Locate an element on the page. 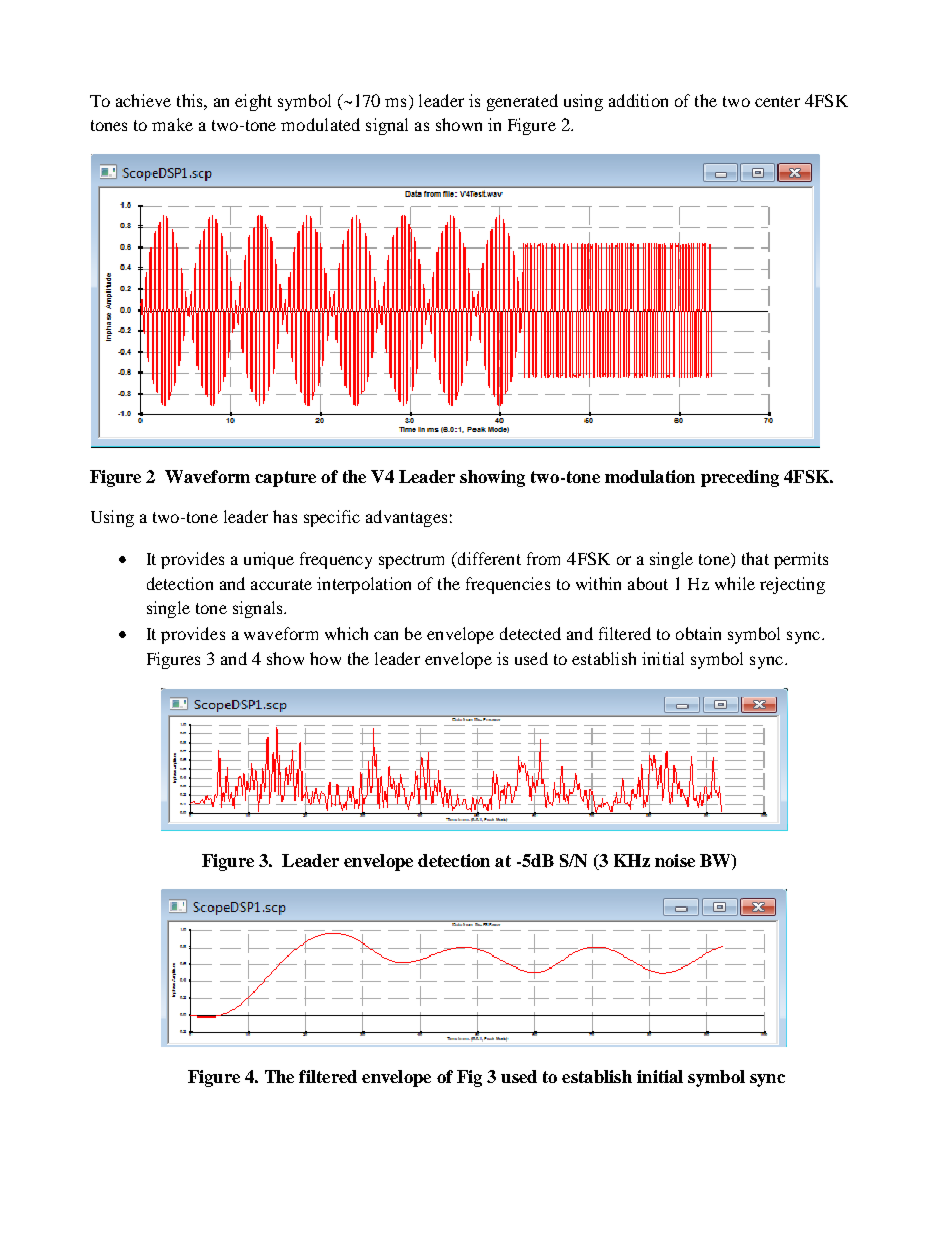 The width and height of the document is (952, 1233). eight is located at coordinates (253, 102).
